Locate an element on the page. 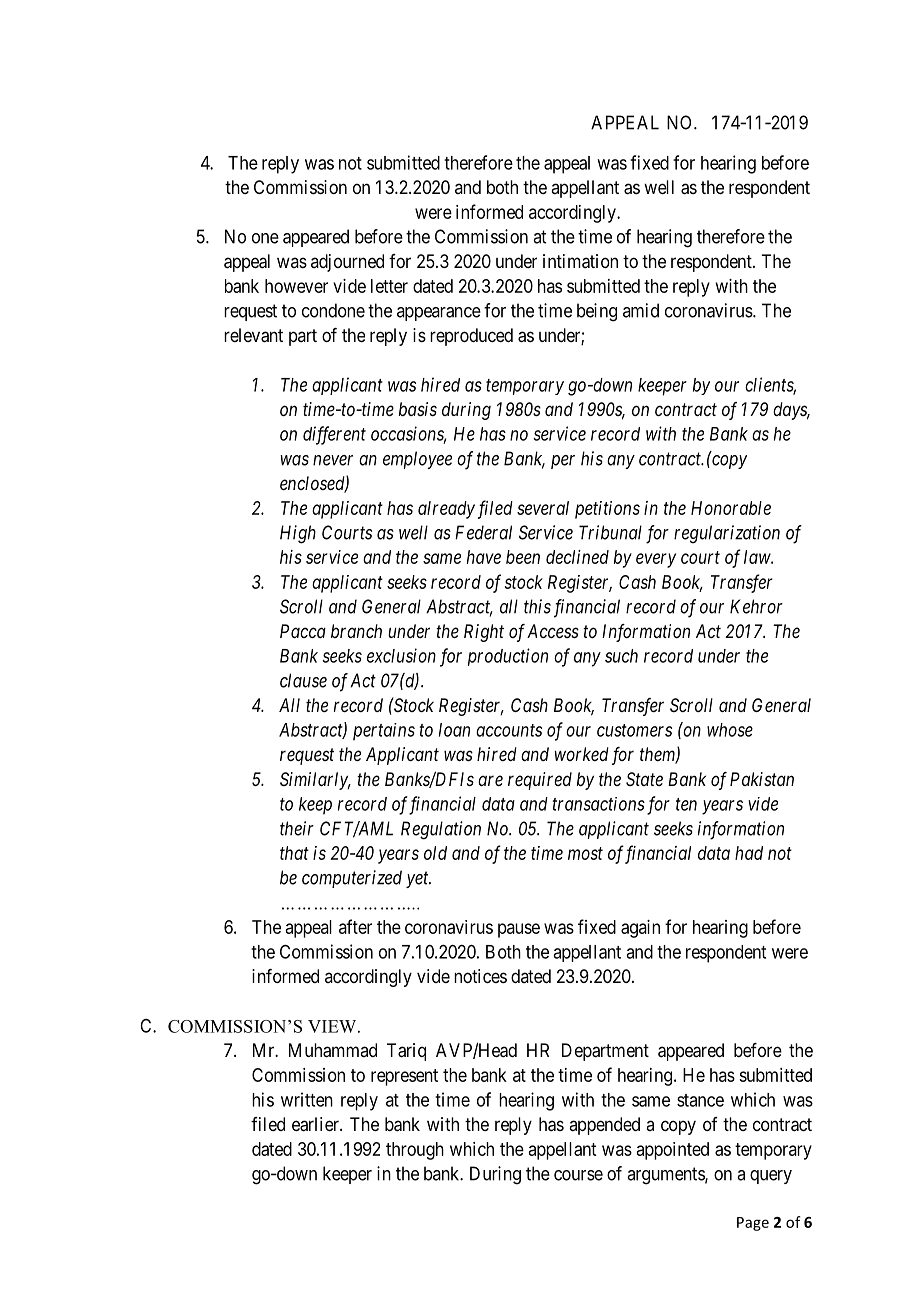 The height and width of the document is (1308, 924). pause is located at coordinates (519, 930).
